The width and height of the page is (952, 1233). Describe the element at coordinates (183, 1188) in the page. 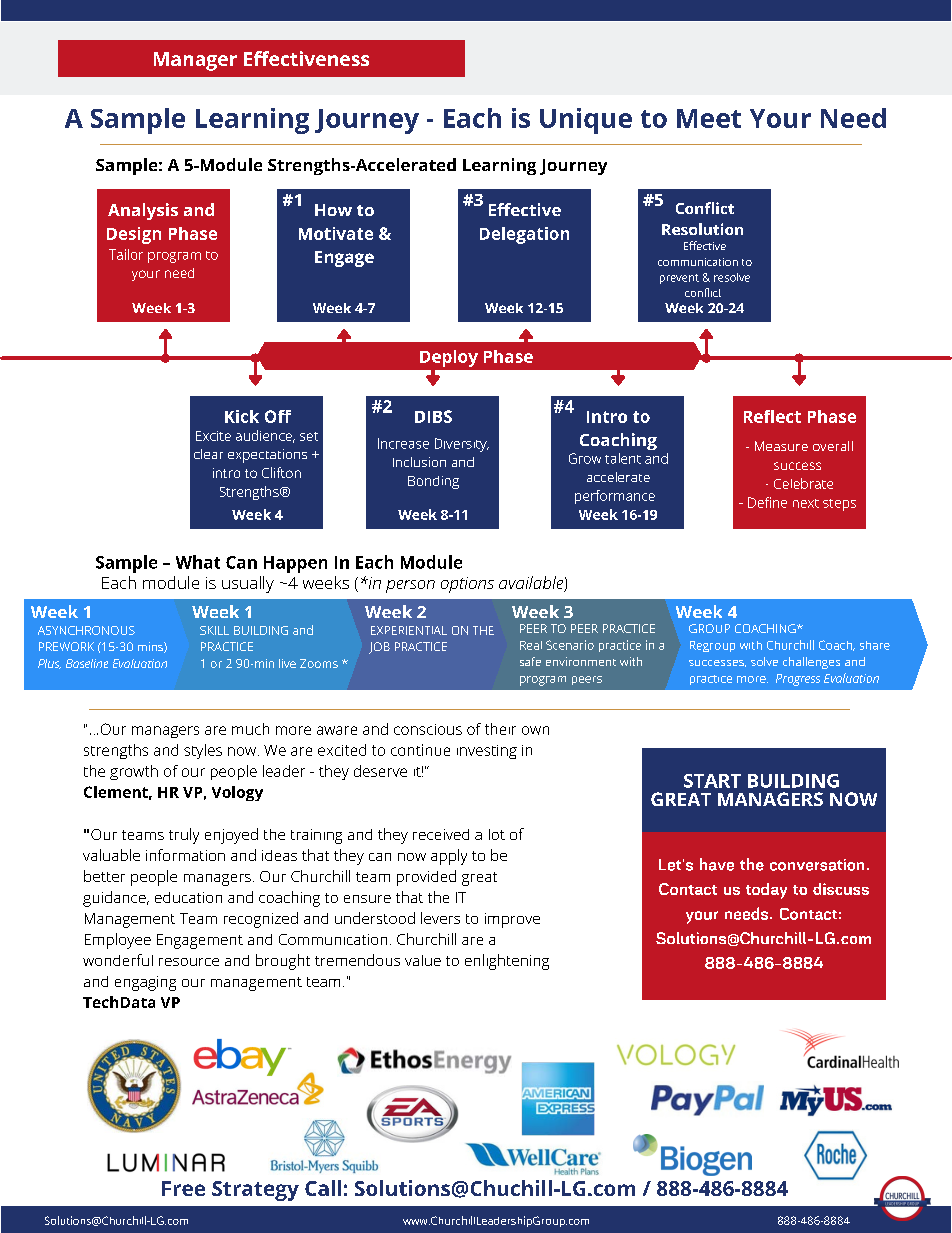

I see `Free` at that location.
